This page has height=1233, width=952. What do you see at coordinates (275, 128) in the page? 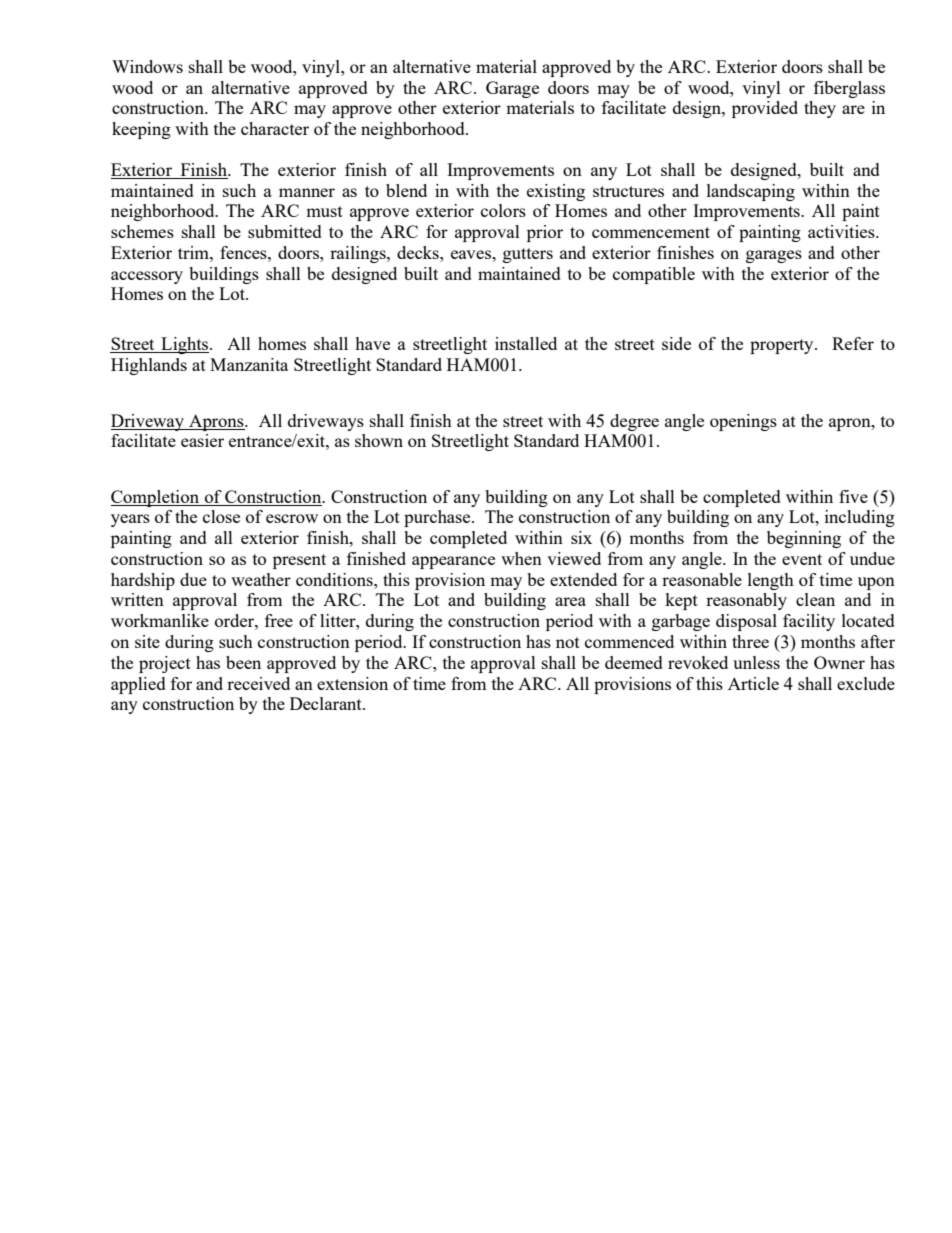
I see `character` at bounding box center [275, 128].
